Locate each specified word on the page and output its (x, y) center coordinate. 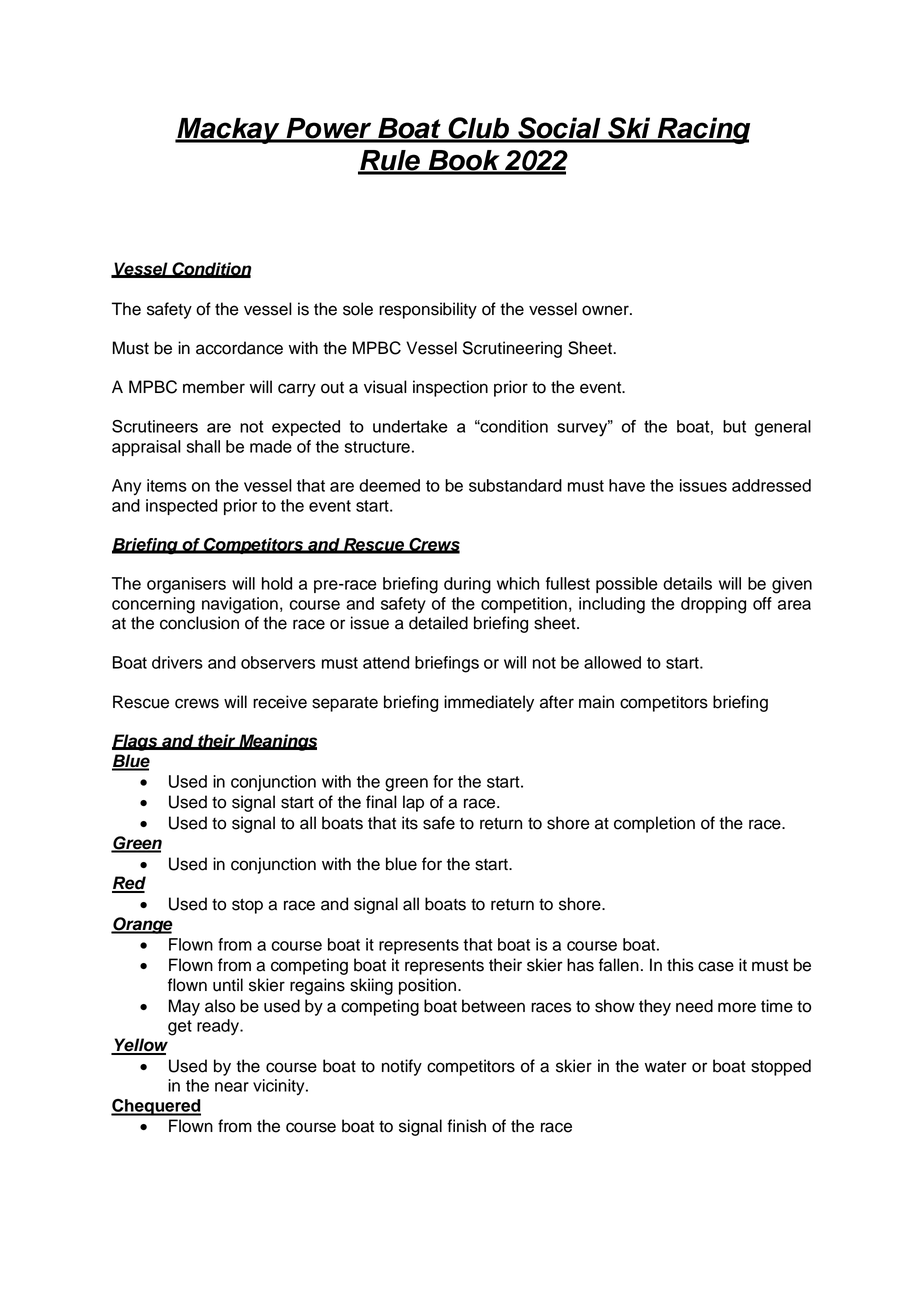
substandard (515, 485)
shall (203, 446)
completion (654, 824)
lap (413, 803)
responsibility (428, 310)
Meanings (277, 742)
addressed (771, 485)
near (232, 1087)
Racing (702, 130)
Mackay (228, 131)
